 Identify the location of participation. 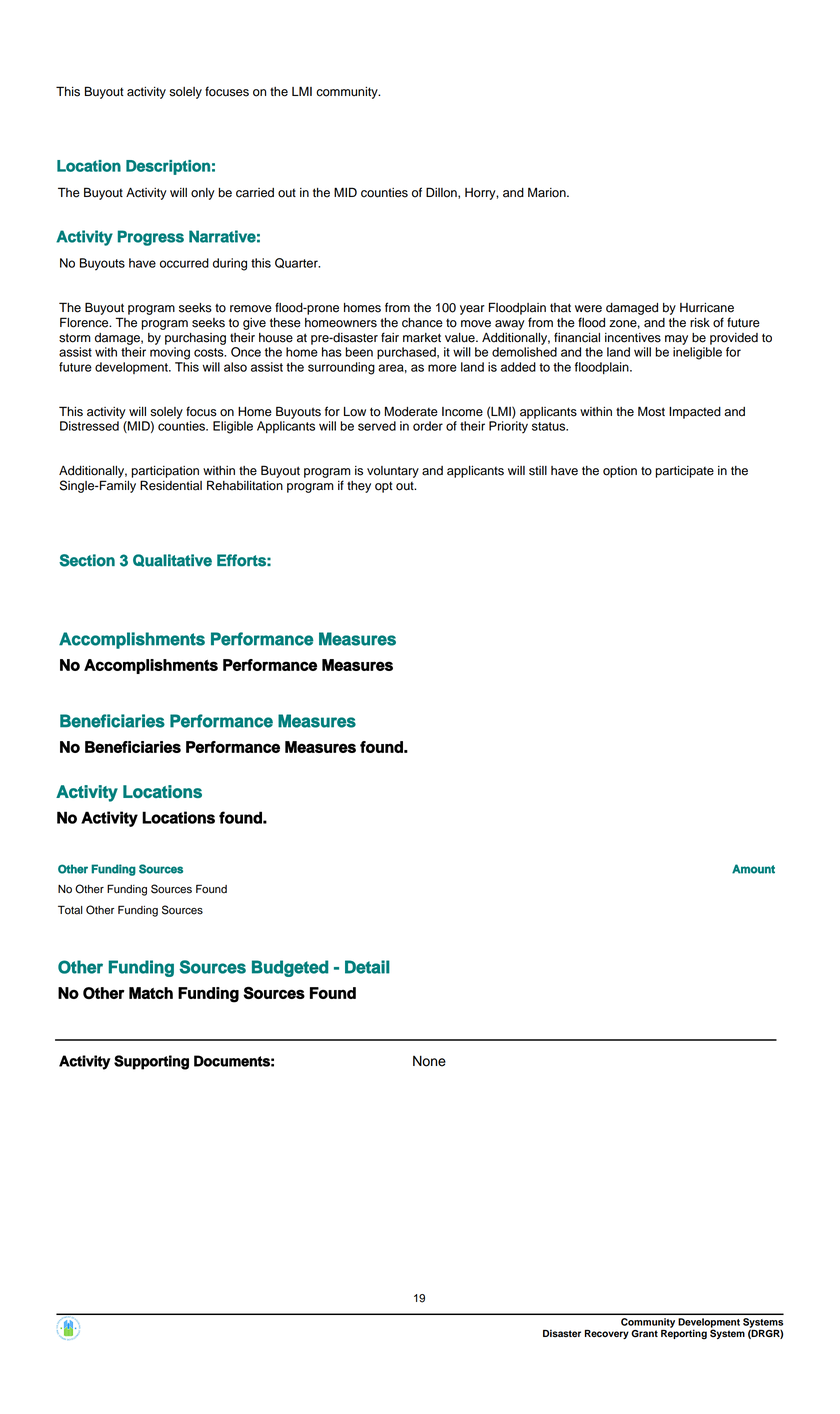
(165, 472).
